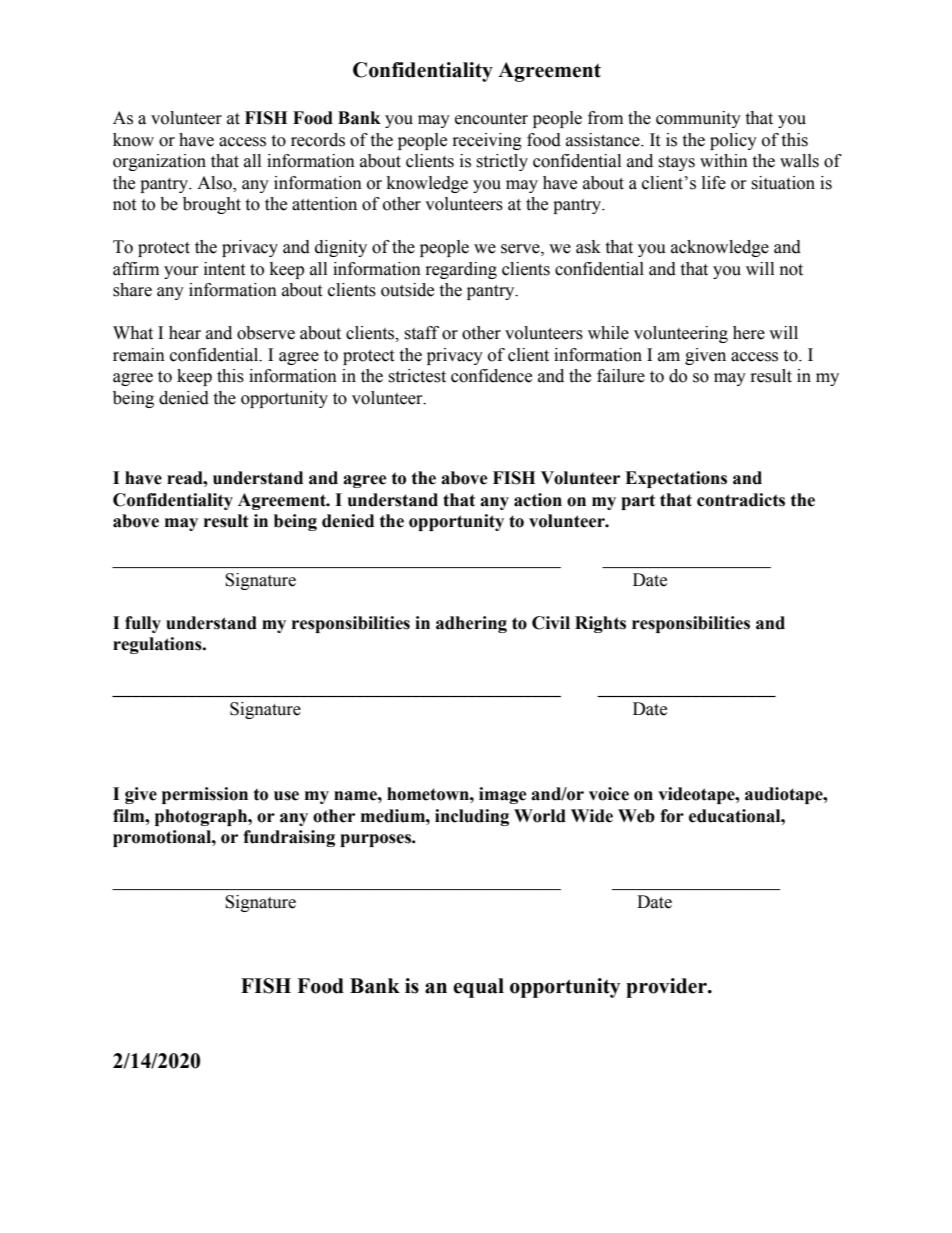  What do you see at coordinates (478, 988) in the screenshot?
I see `equal` at bounding box center [478, 988].
